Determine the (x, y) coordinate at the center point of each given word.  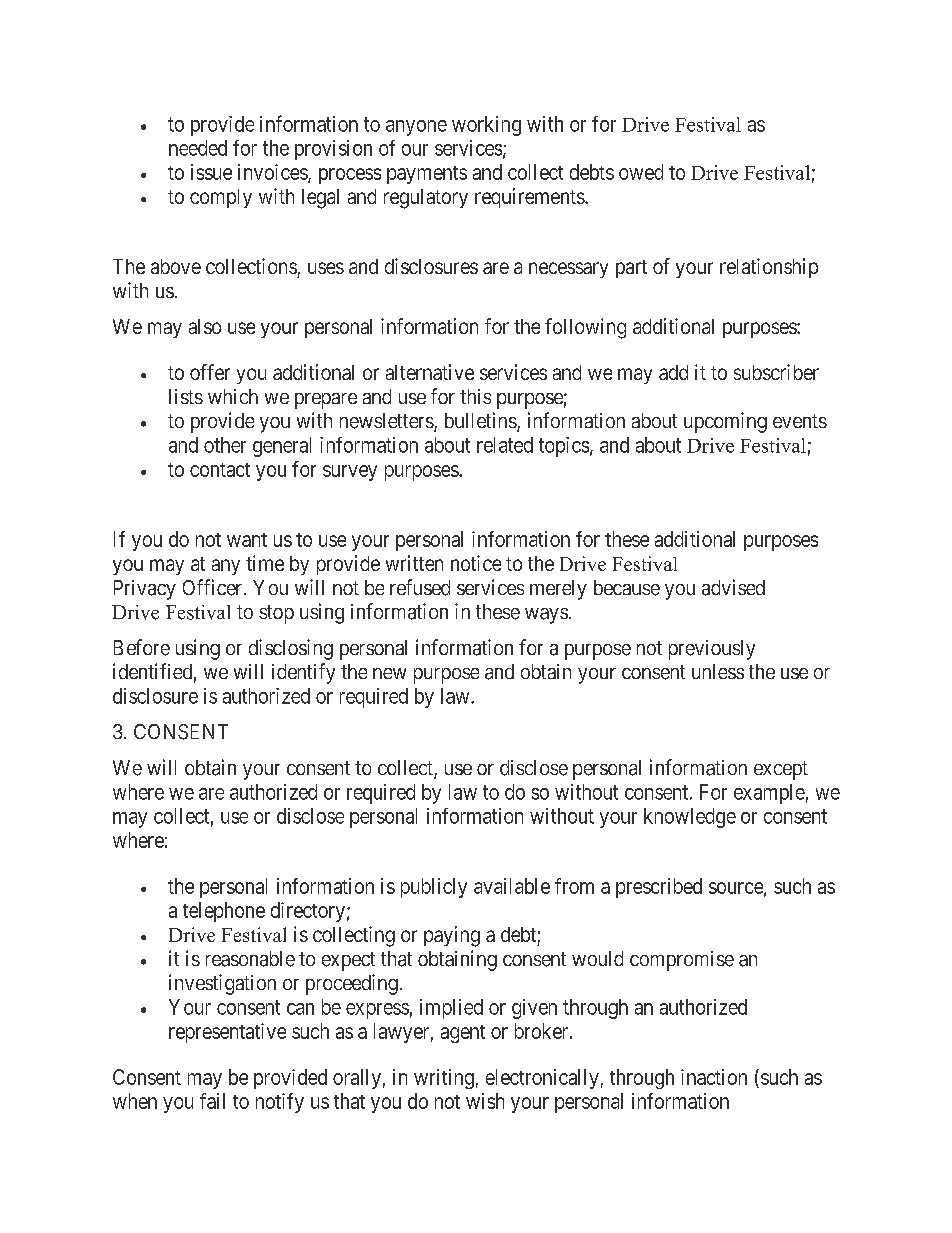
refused (420, 587)
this (475, 396)
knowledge (690, 818)
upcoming (725, 422)
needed (198, 148)
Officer (214, 587)
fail (212, 1101)
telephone (224, 912)
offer (210, 372)
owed (641, 172)
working (486, 126)
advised (733, 587)
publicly (434, 888)
